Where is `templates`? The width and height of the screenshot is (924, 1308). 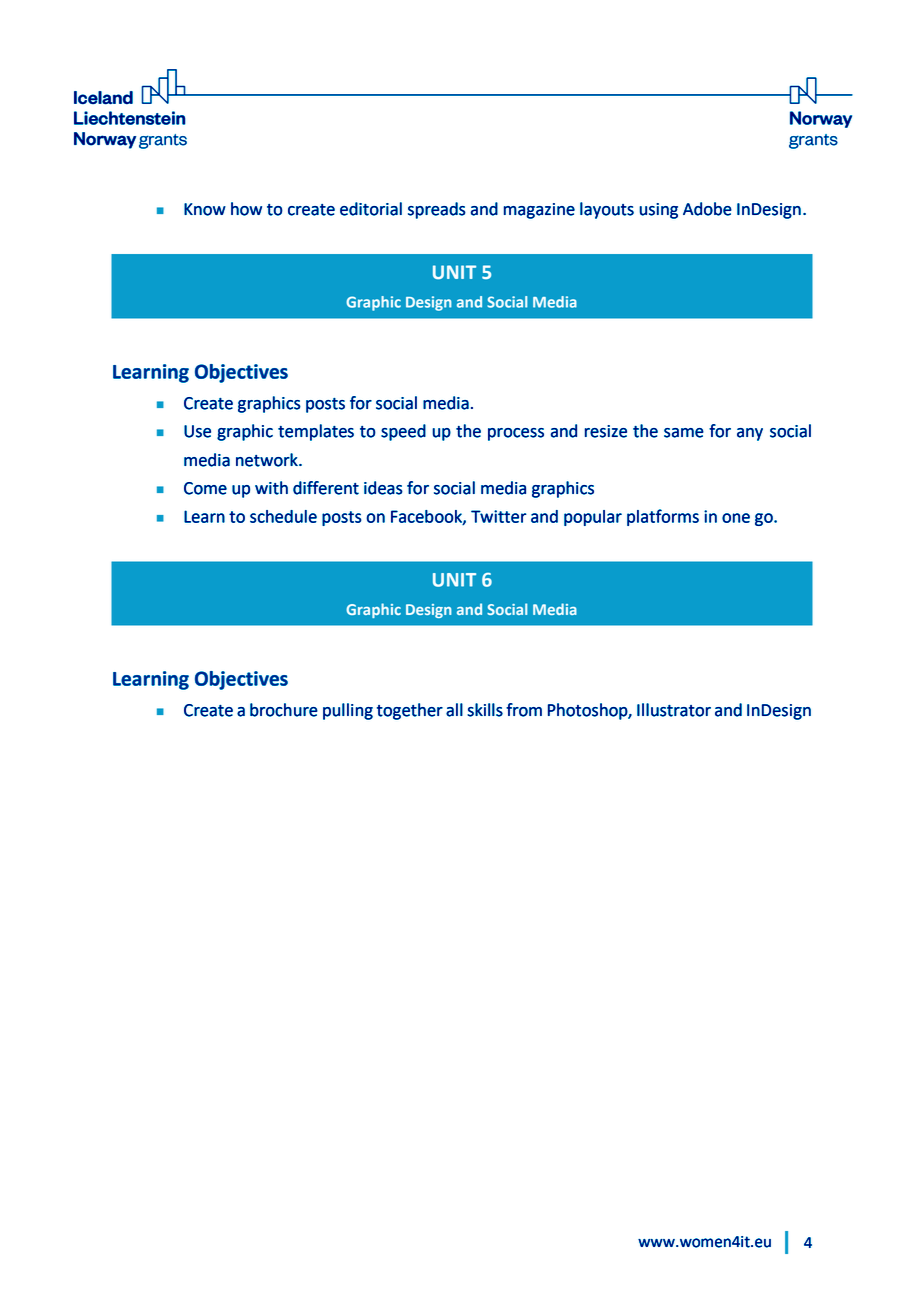 templates is located at coordinates (316, 432).
